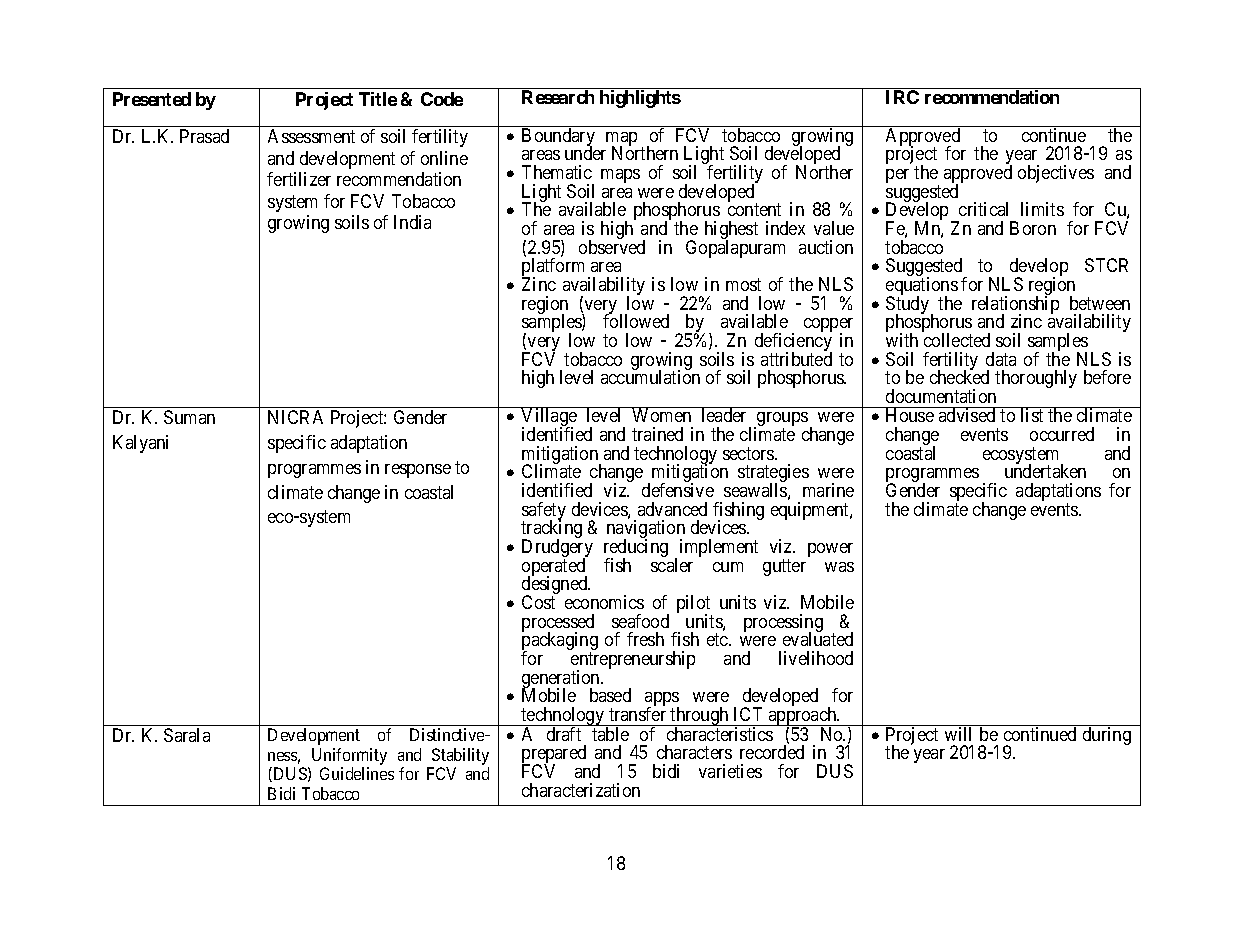  I want to click on Guidelines, so click(357, 773).
